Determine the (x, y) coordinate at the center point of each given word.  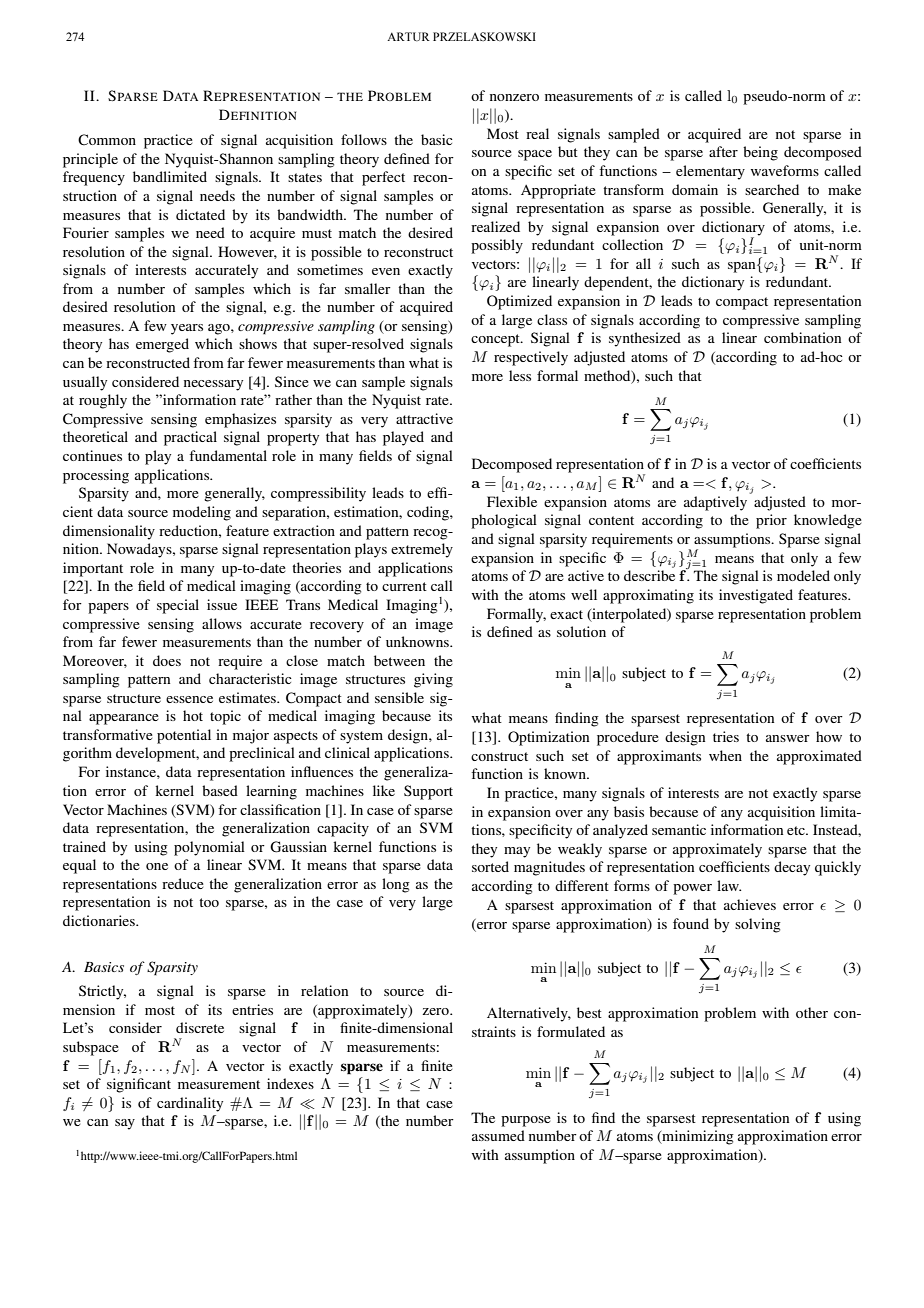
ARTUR (408, 36)
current (404, 586)
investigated (756, 596)
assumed (498, 1135)
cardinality (190, 1104)
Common (107, 140)
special (178, 606)
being (760, 153)
